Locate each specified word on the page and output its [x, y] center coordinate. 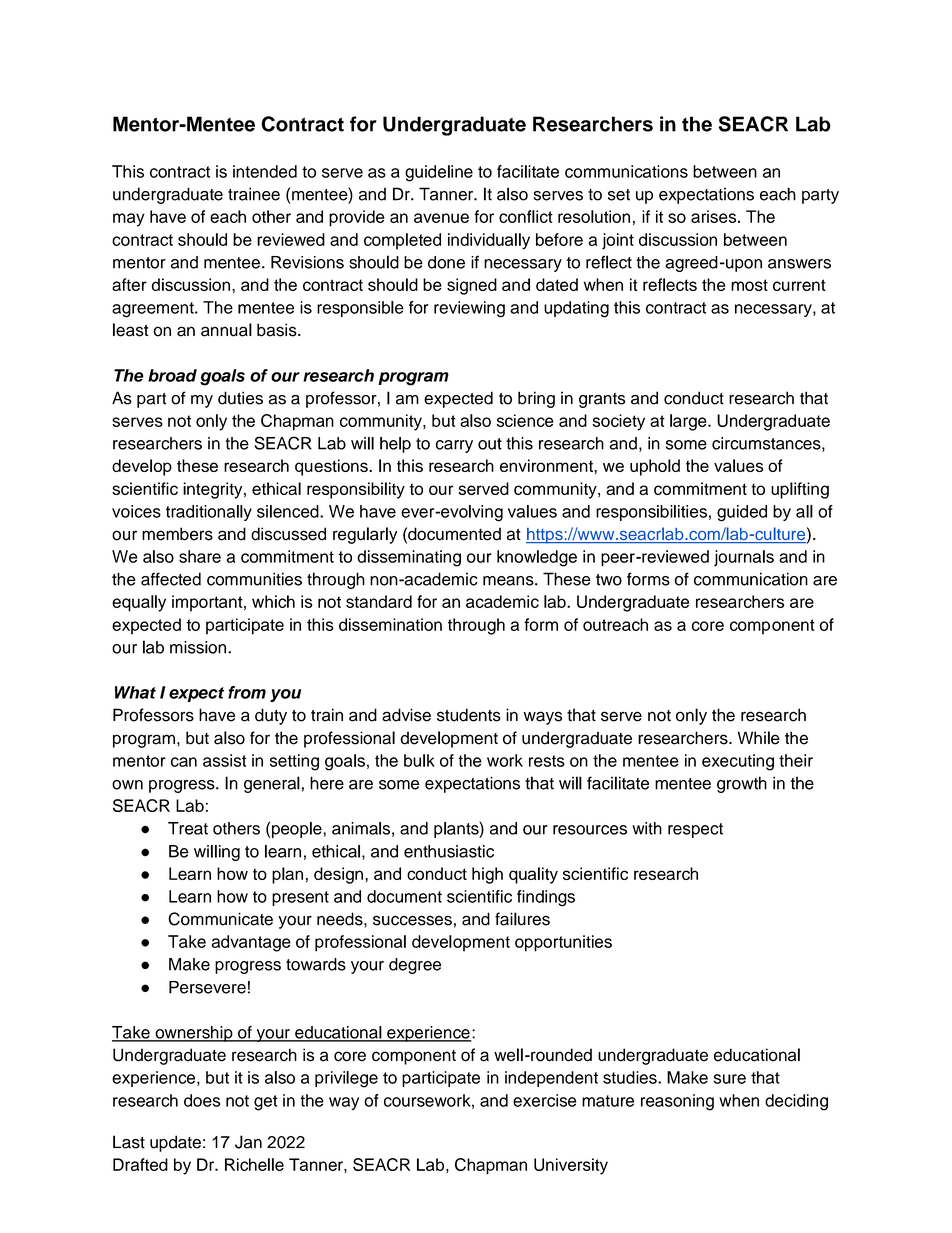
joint [618, 241]
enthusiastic [449, 851]
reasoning [677, 1102]
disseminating [409, 558]
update [175, 1143]
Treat [188, 828]
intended [265, 171]
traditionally [209, 513]
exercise [544, 1100]
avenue [441, 218]
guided [742, 513]
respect [695, 830]
